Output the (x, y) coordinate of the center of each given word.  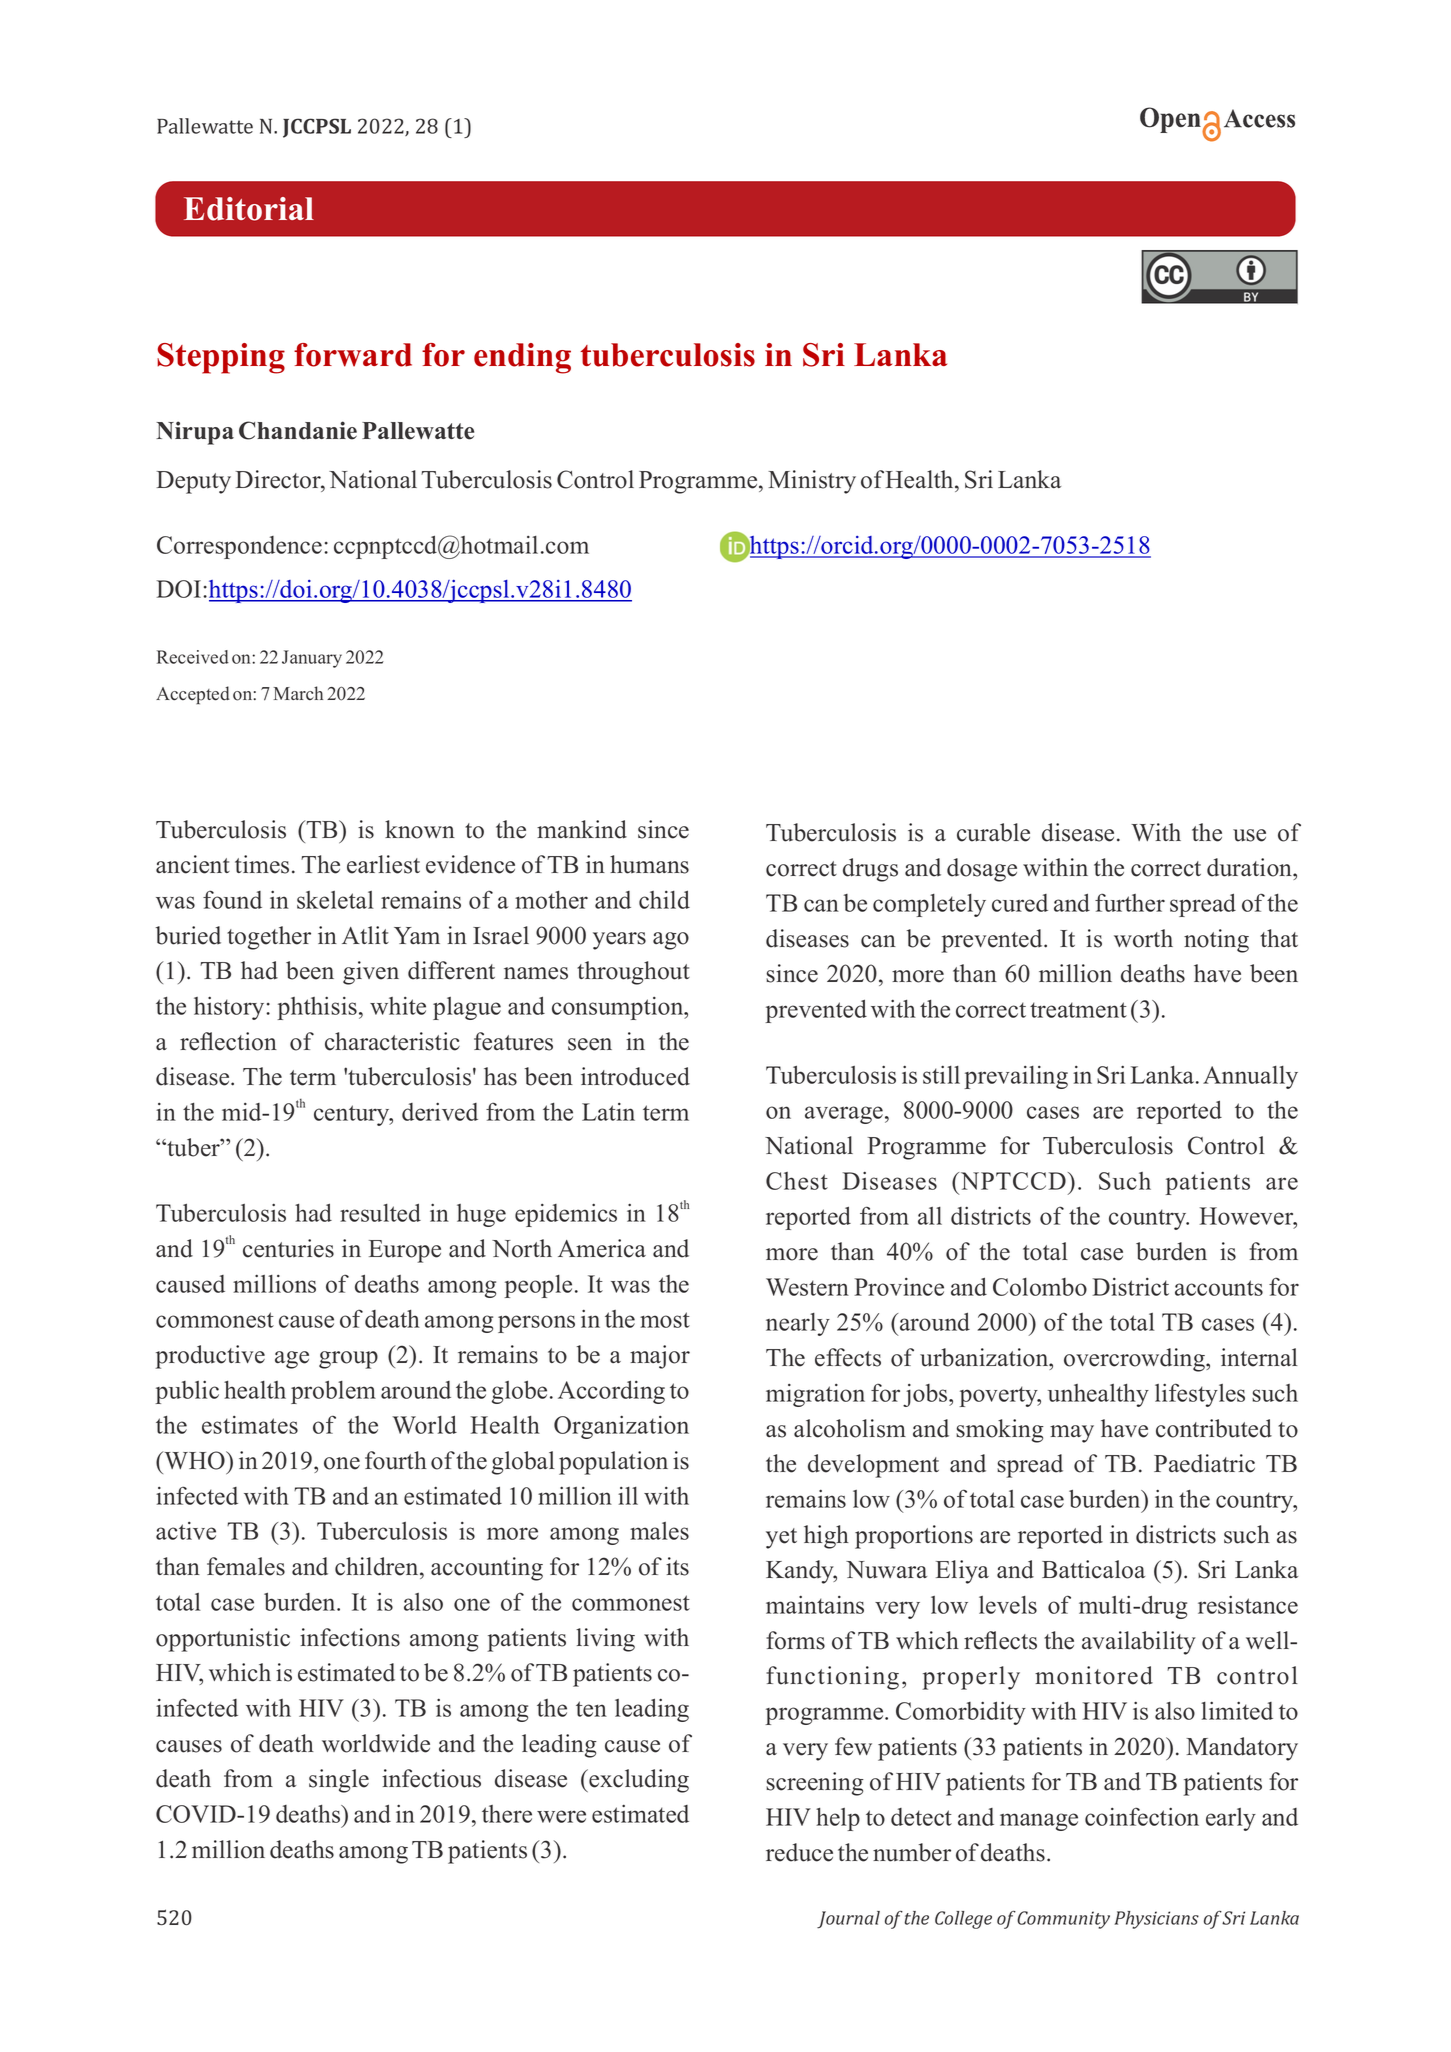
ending (522, 358)
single (339, 1781)
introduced (635, 1076)
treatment (1078, 1010)
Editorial (249, 209)
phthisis (317, 1008)
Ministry (812, 482)
